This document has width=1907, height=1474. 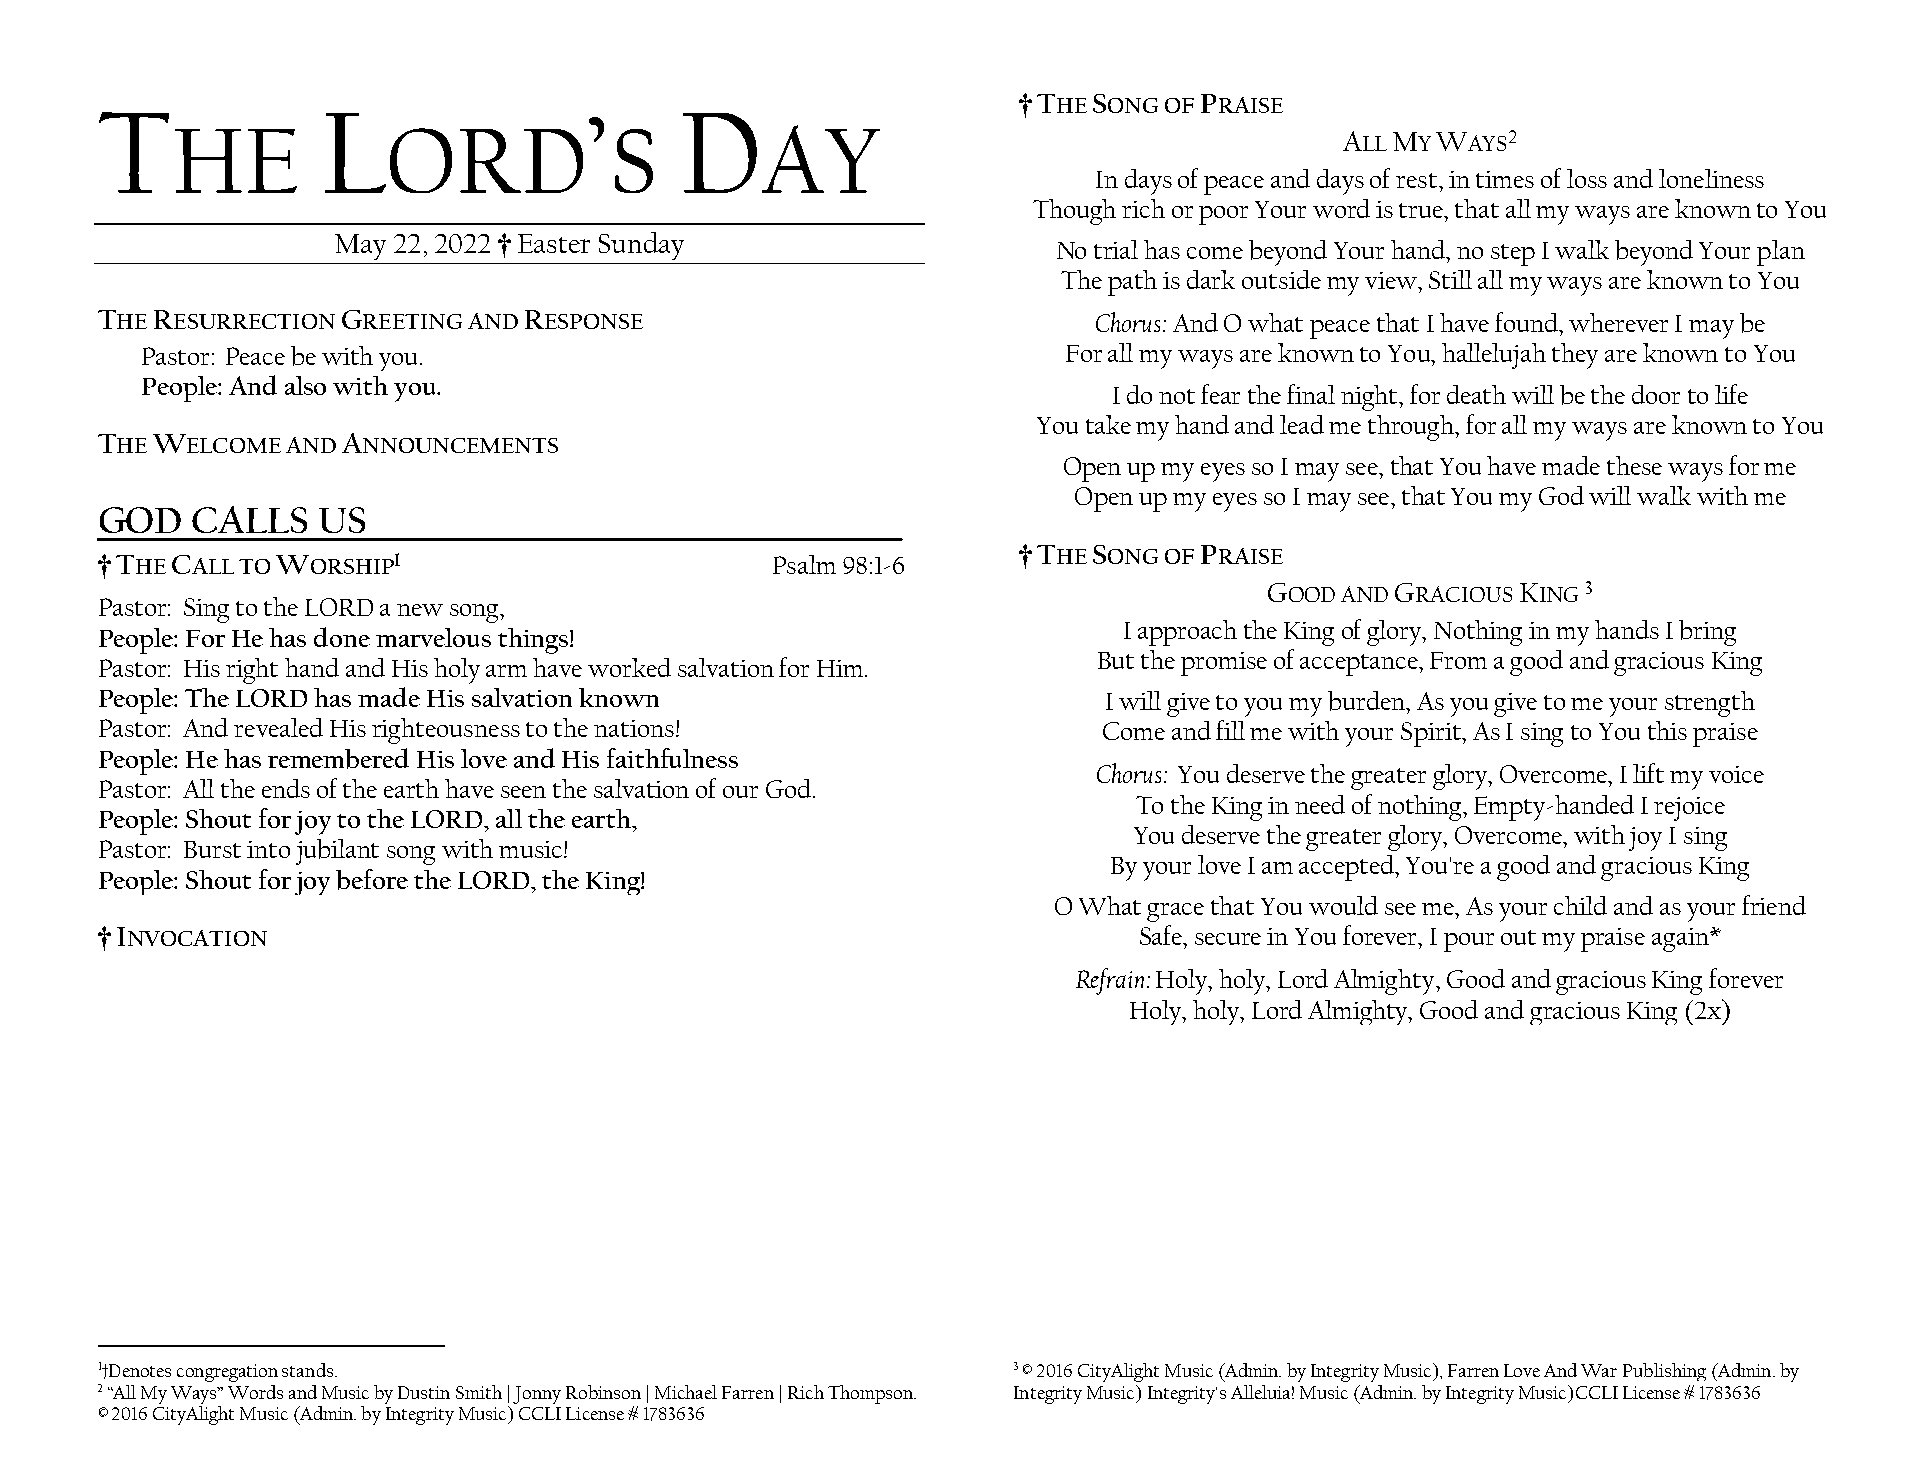 I want to click on loss, so click(x=1587, y=178).
